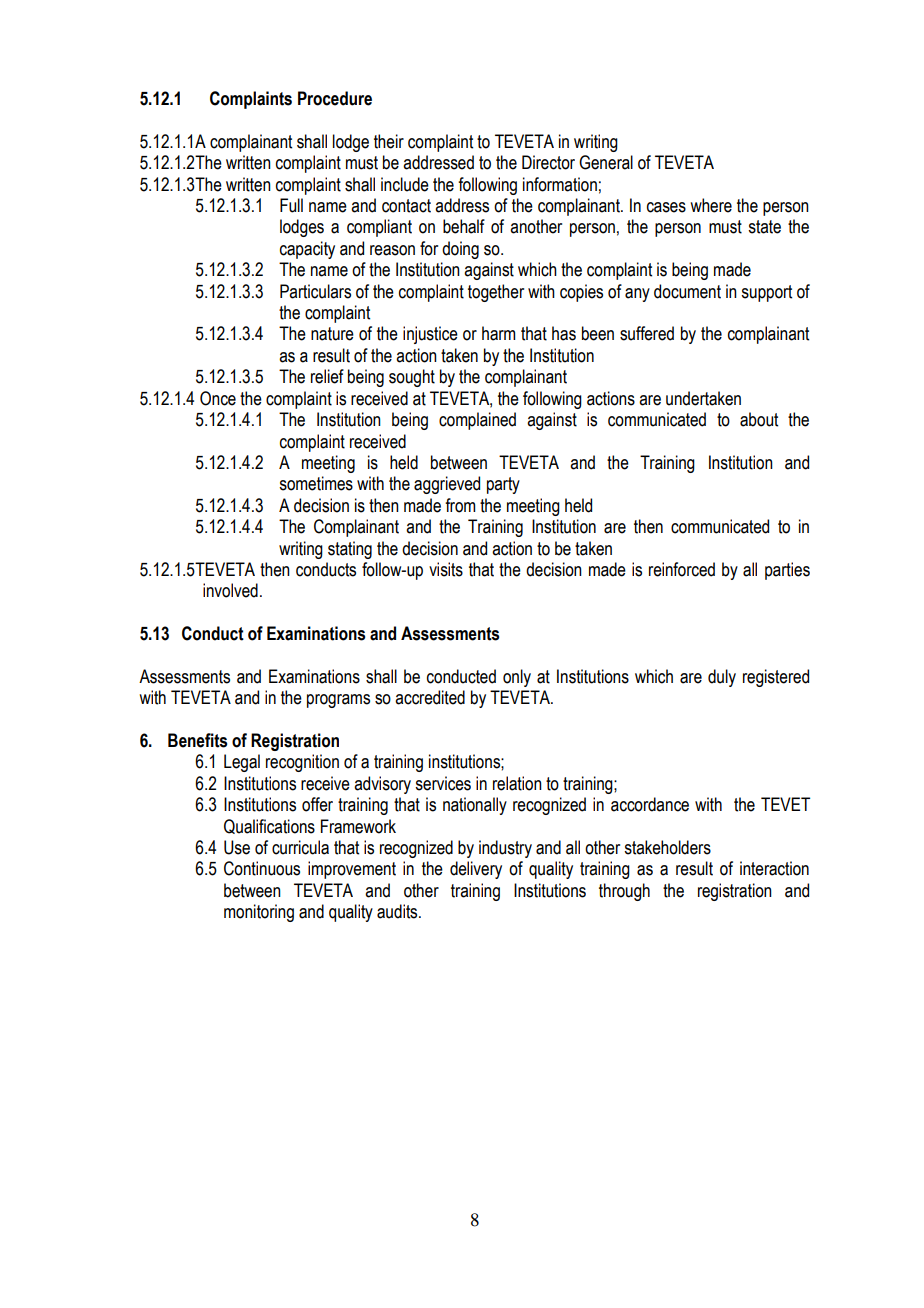 The width and height of the page is (924, 1308). I want to click on delivery, so click(476, 870).
